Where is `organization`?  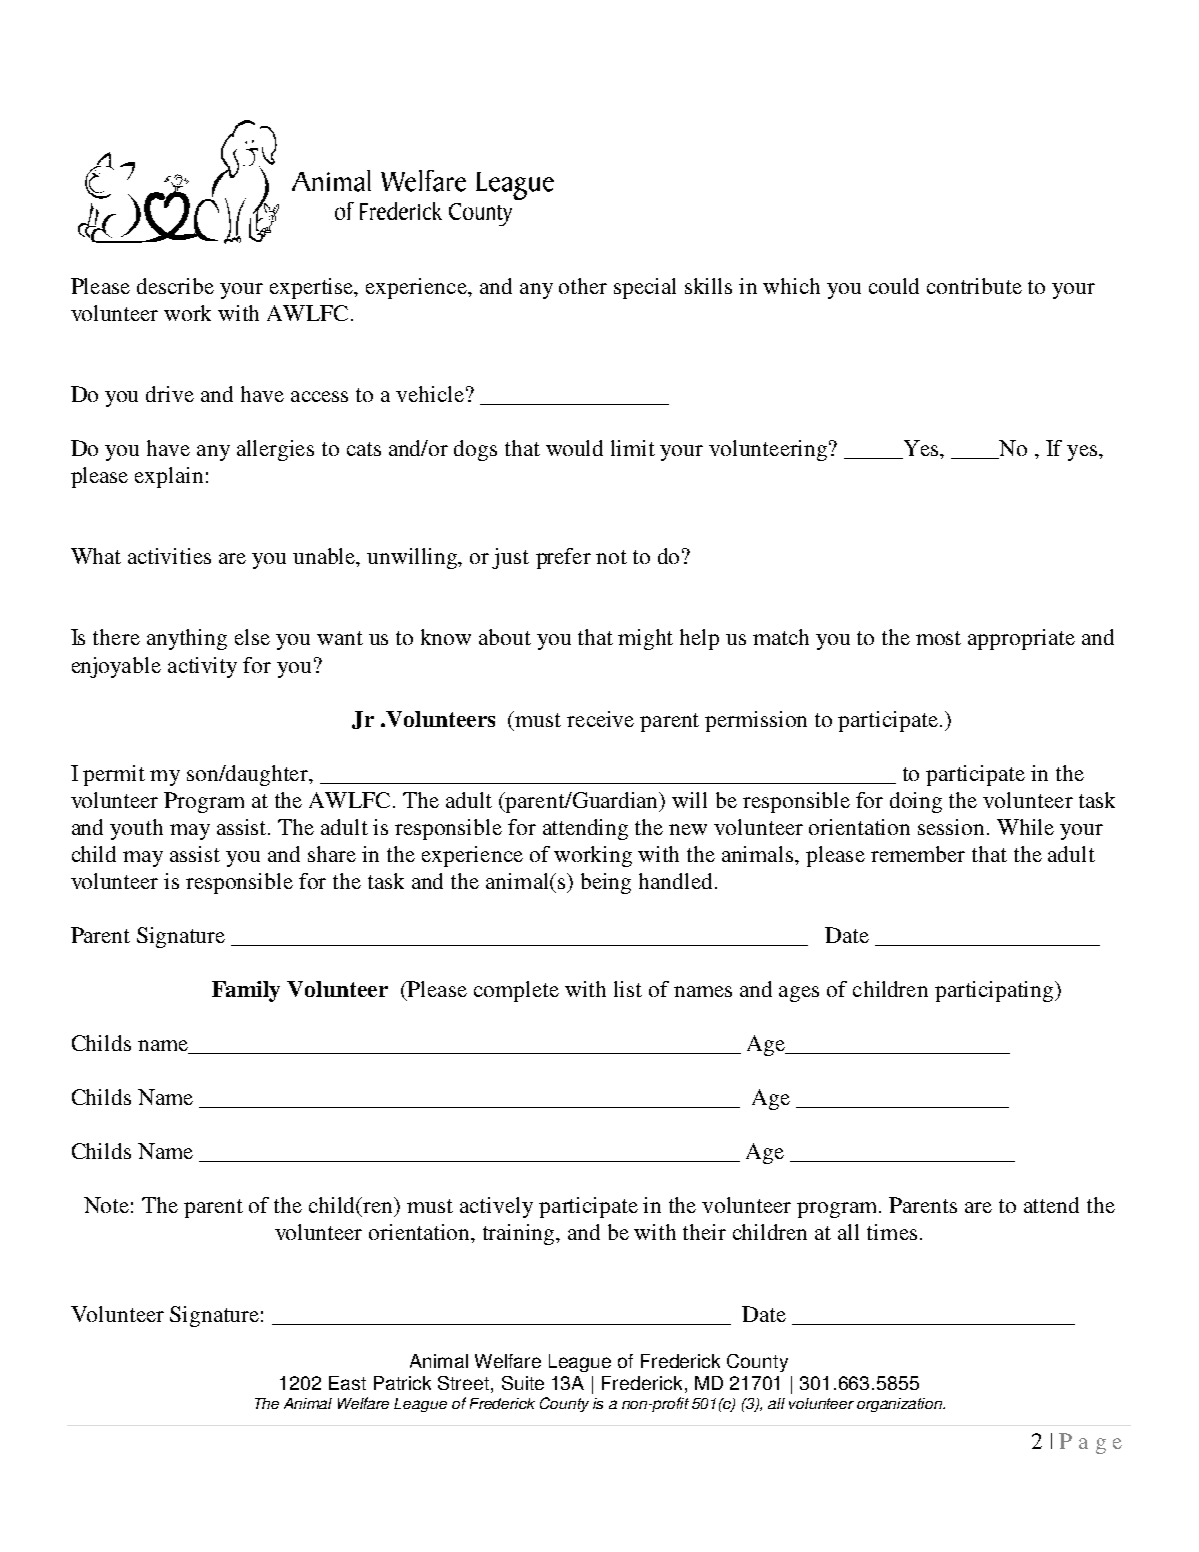
organization is located at coordinates (901, 1405).
